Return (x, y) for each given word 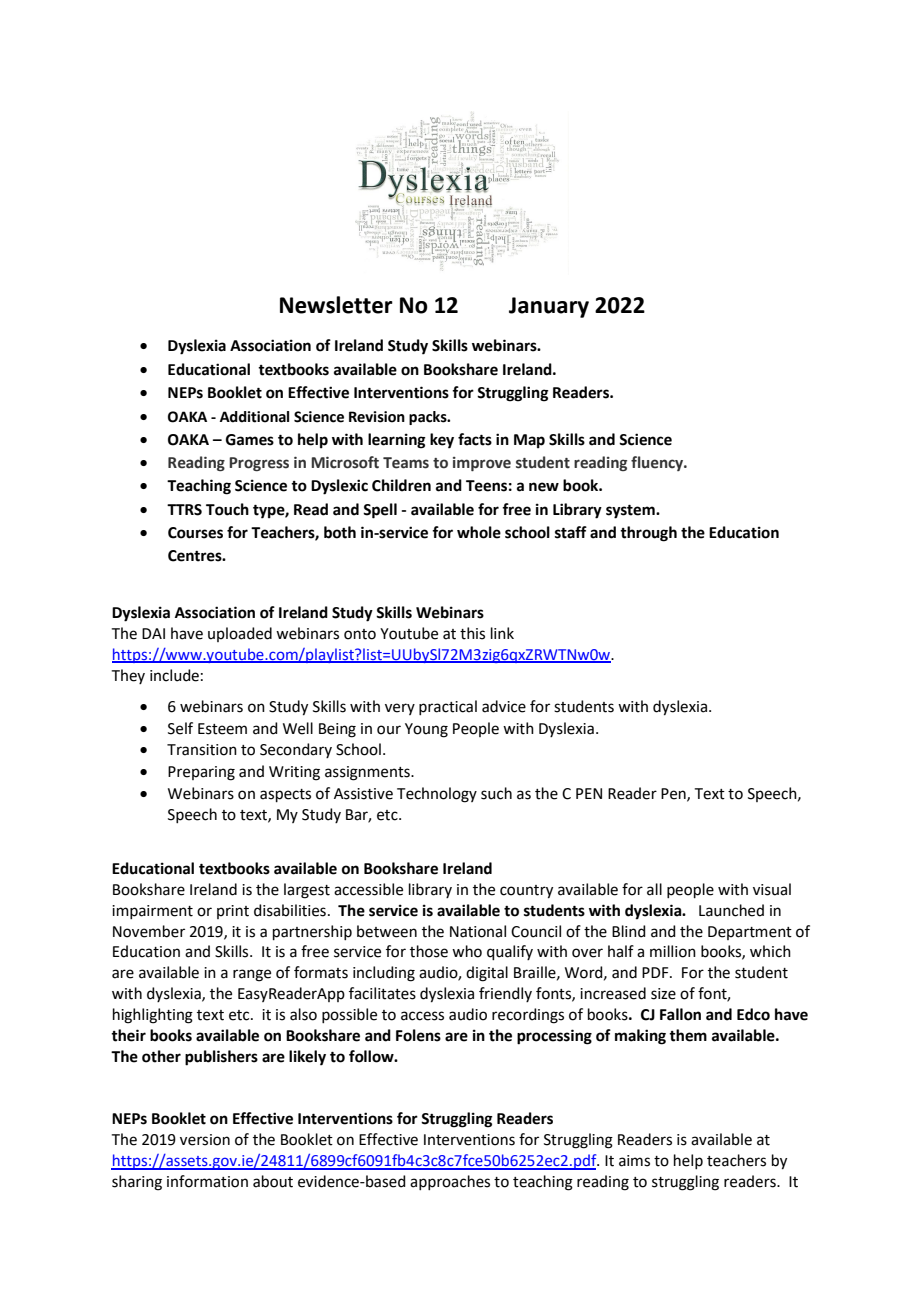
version (205, 1140)
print (233, 912)
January (549, 307)
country (526, 892)
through (648, 534)
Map (529, 441)
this (472, 633)
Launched (731, 910)
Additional (254, 417)
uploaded (240, 634)
